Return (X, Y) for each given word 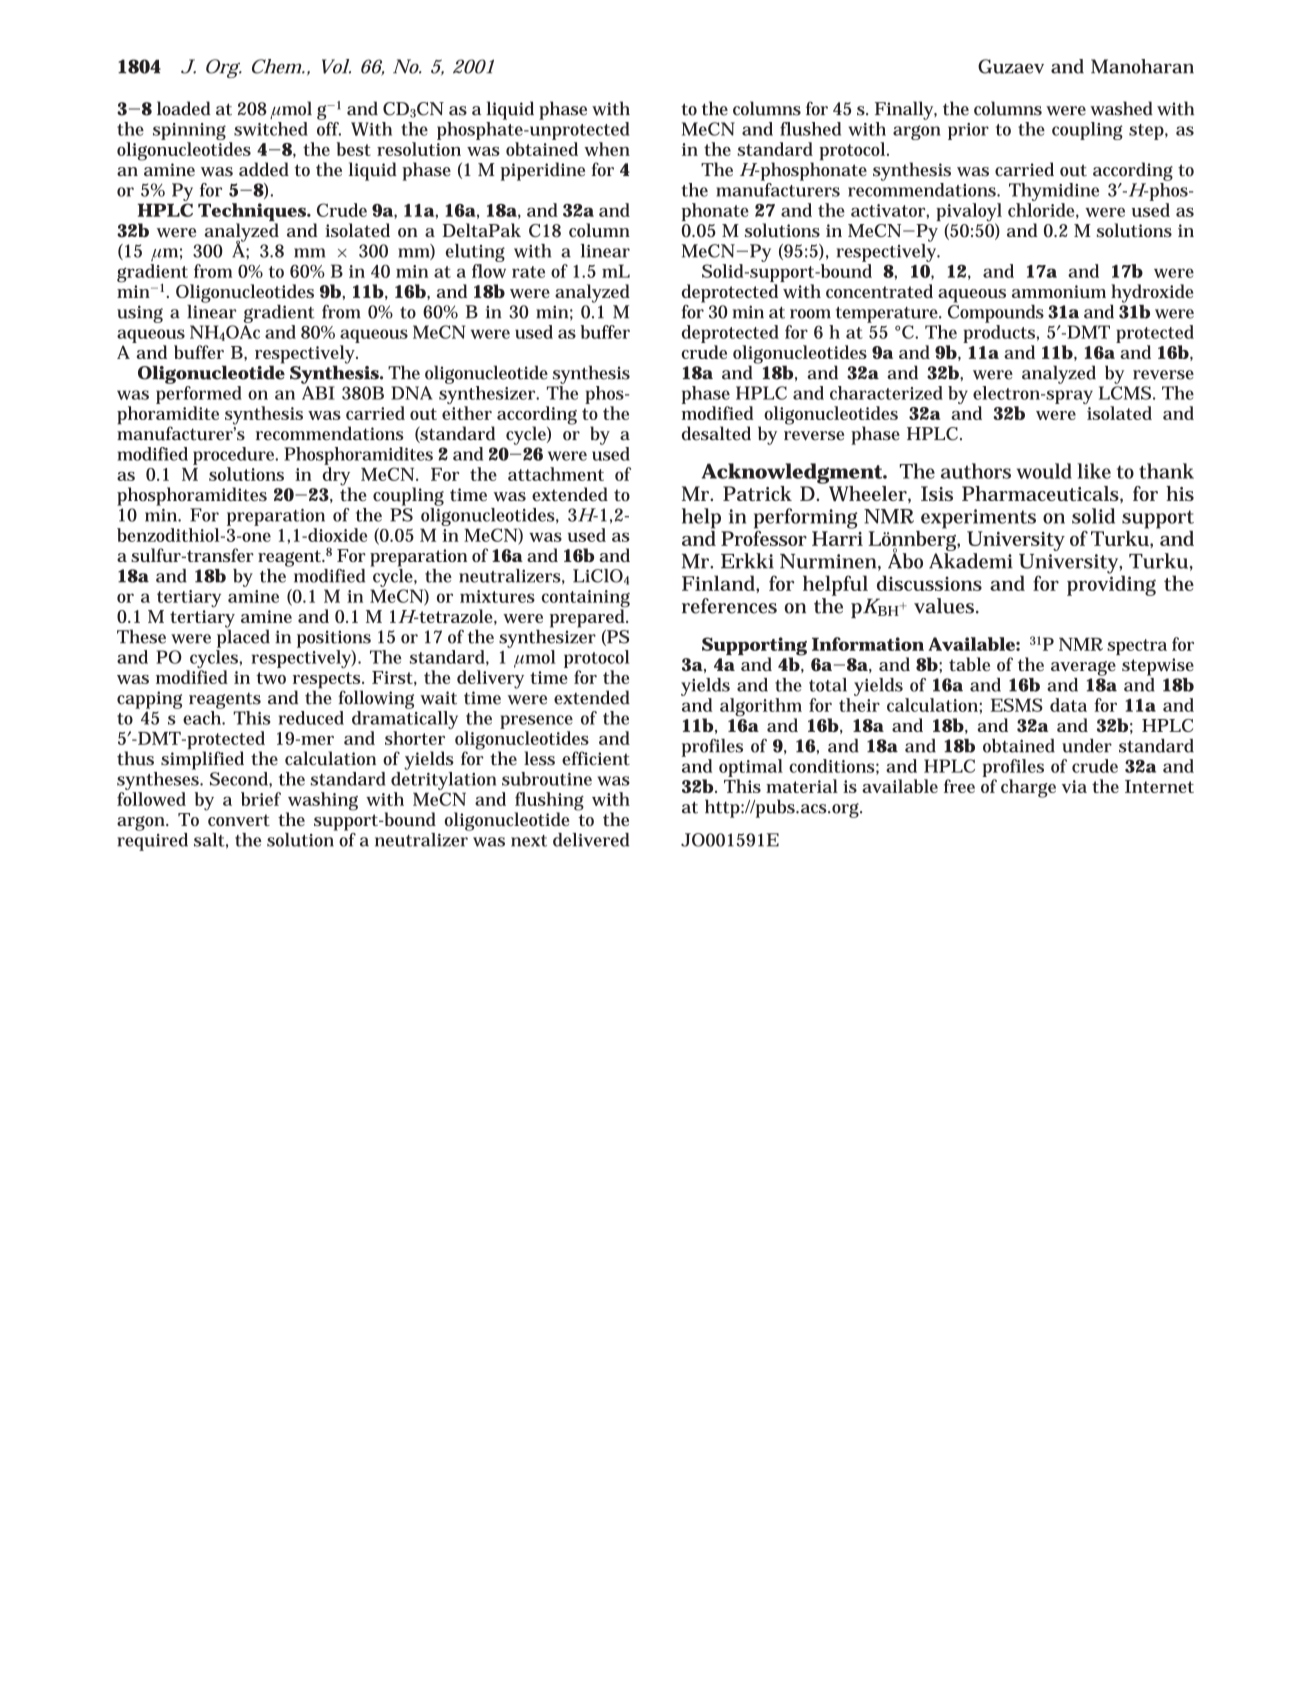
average (1083, 668)
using (140, 314)
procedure (235, 456)
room (810, 314)
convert (239, 820)
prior (968, 131)
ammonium (1059, 291)
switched (271, 129)
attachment (556, 474)
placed (243, 637)
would (1044, 471)
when (607, 149)
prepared (589, 617)
